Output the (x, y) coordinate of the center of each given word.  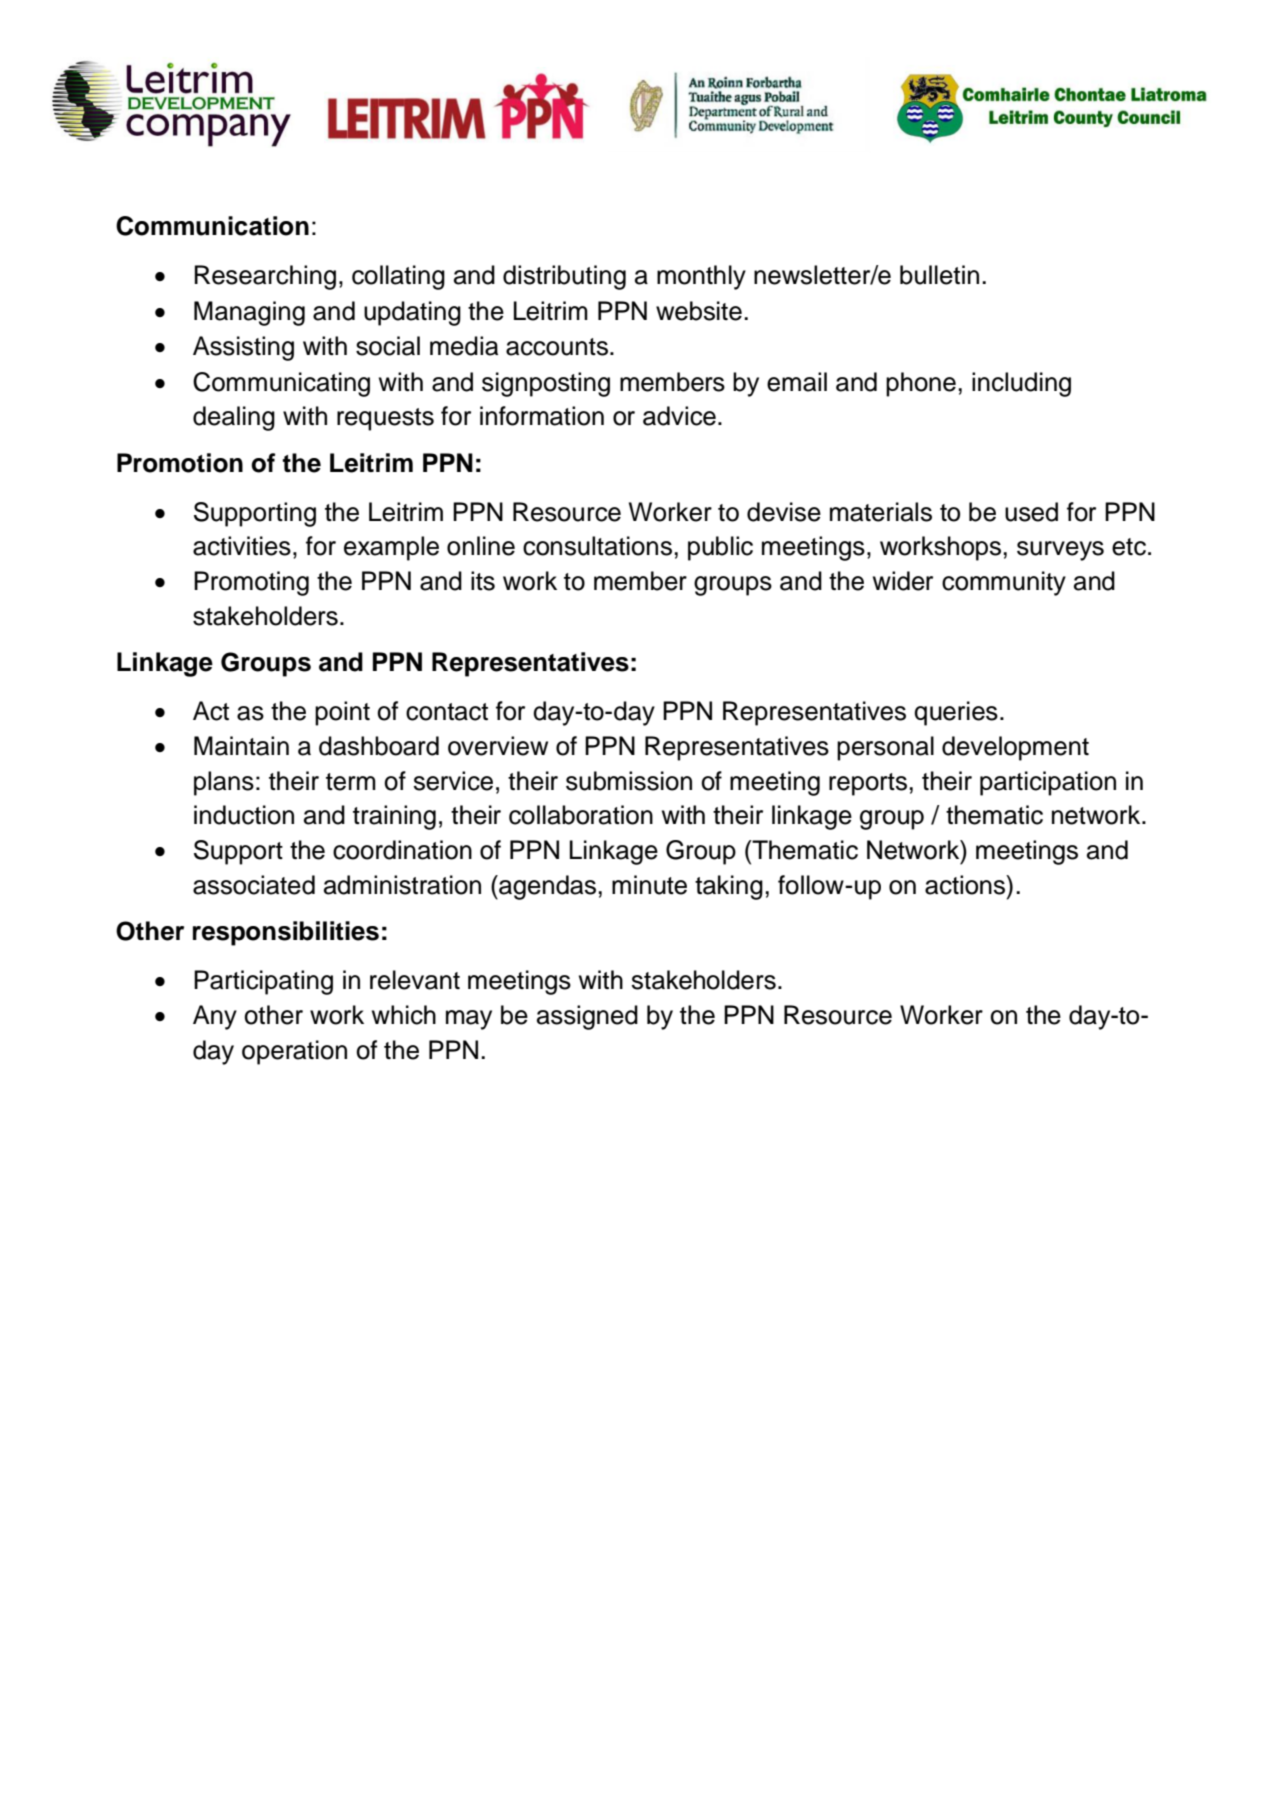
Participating (263, 982)
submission (629, 781)
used (1031, 512)
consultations (597, 546)
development (1015, 748)
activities (242, 546)
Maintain (241, 746)
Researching (265, 277)
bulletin (939, 275)
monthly (701, 277)
